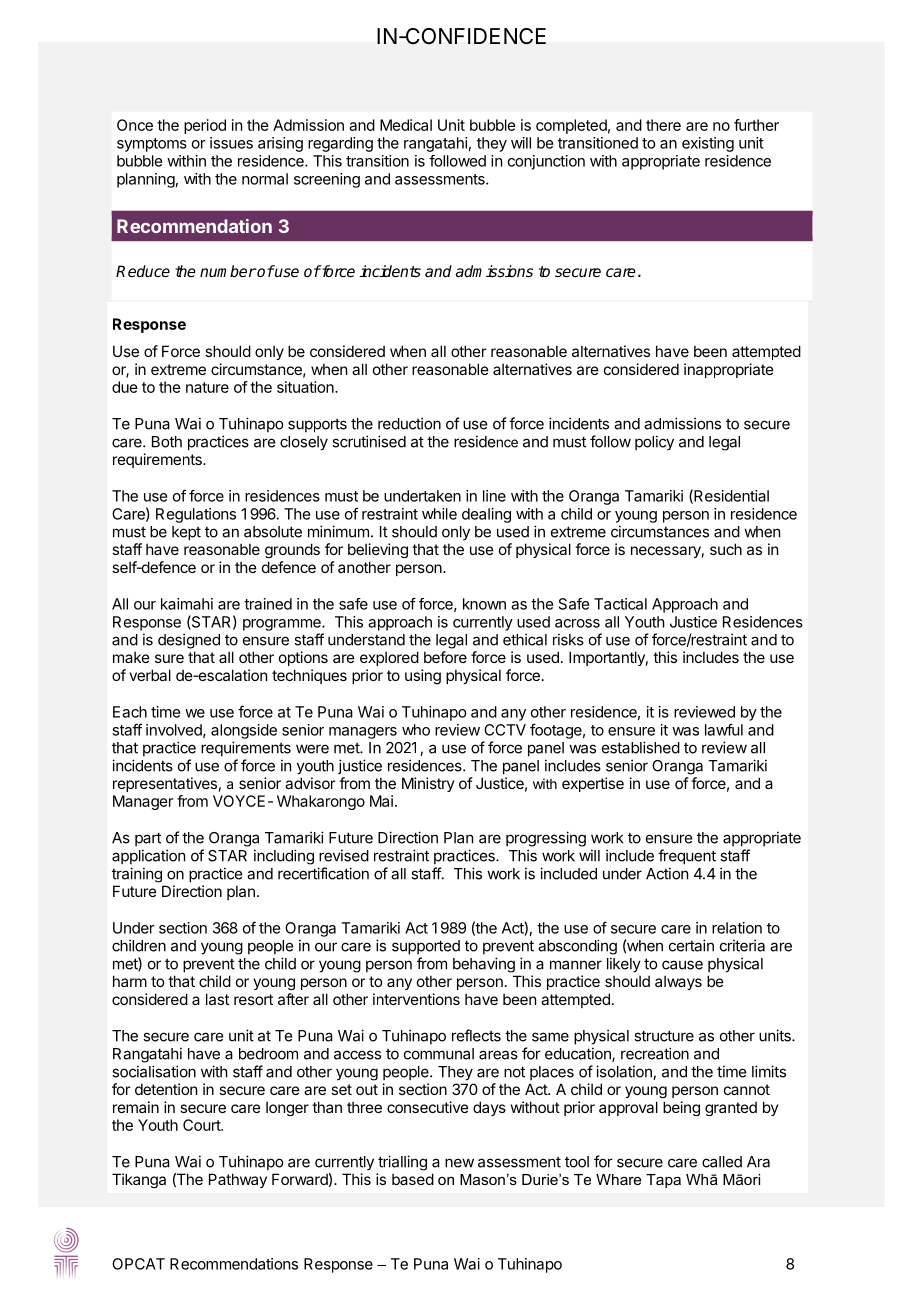  Describe the element at coordinates (202, 1125) in the screenshot. I see `Court` at that location.
